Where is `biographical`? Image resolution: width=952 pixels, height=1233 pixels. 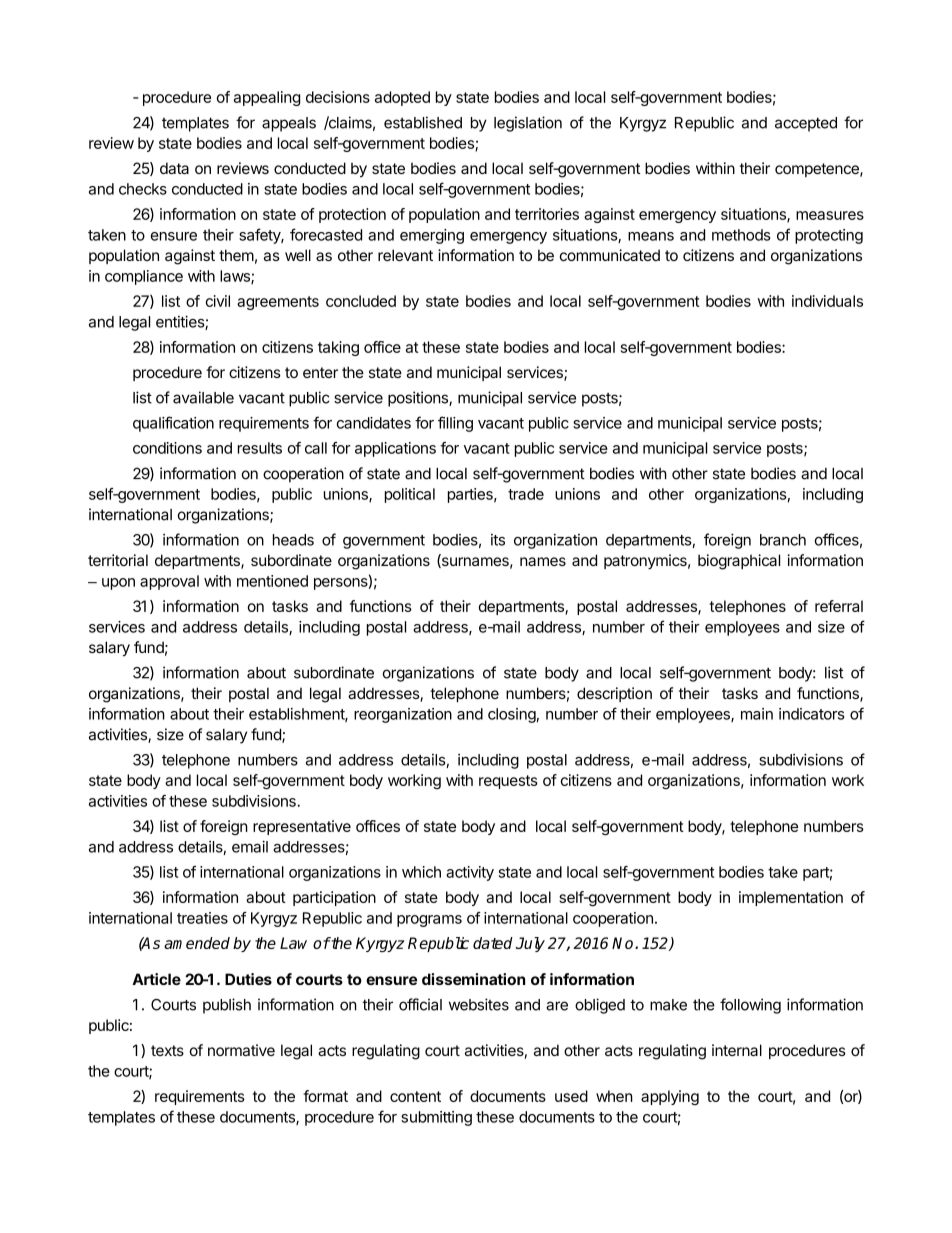
biographical is located at coordinates (739, 562).
